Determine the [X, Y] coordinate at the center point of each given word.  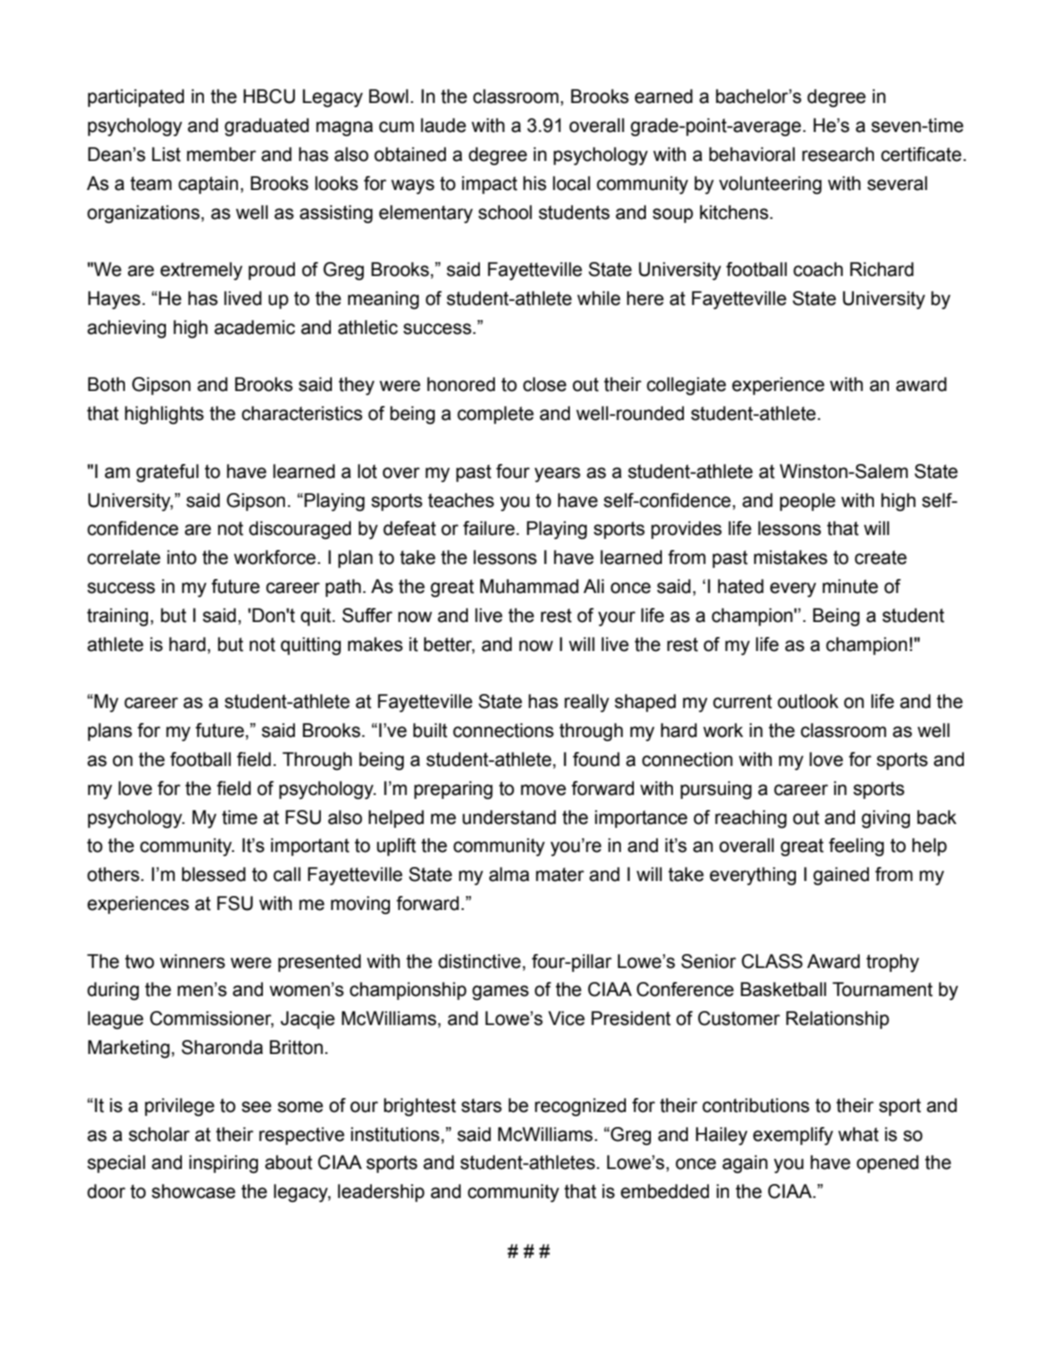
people [808, 502]
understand [509, 817]
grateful [167, 473]
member [221, 154]
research [838, 154]
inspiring [223, 1164]
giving [886, 819]
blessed [214, 874]
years [557, 474]
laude [443, 125]
